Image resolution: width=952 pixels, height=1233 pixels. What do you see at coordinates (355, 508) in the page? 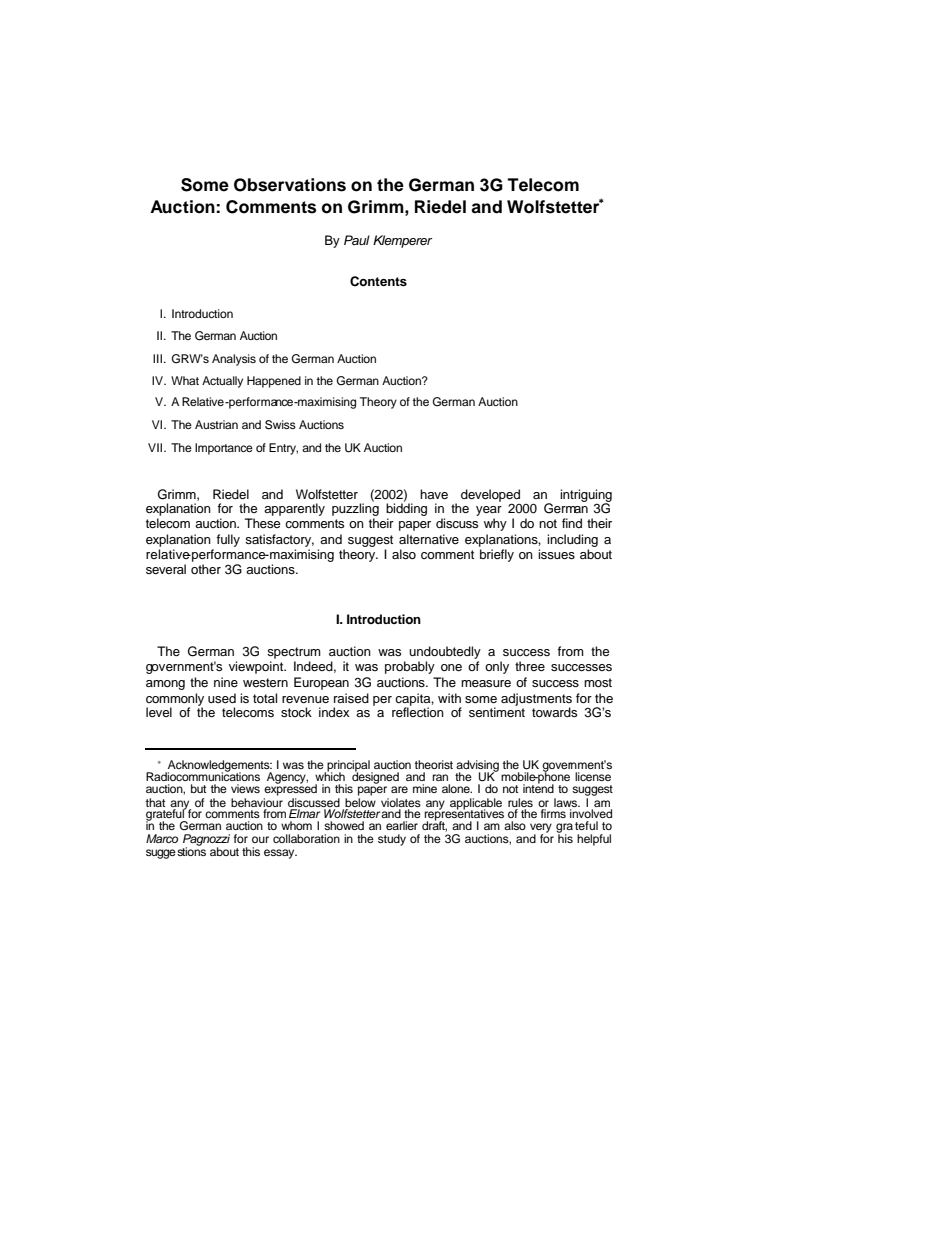
I see `puzzling` at bounding box center [355, 508].
